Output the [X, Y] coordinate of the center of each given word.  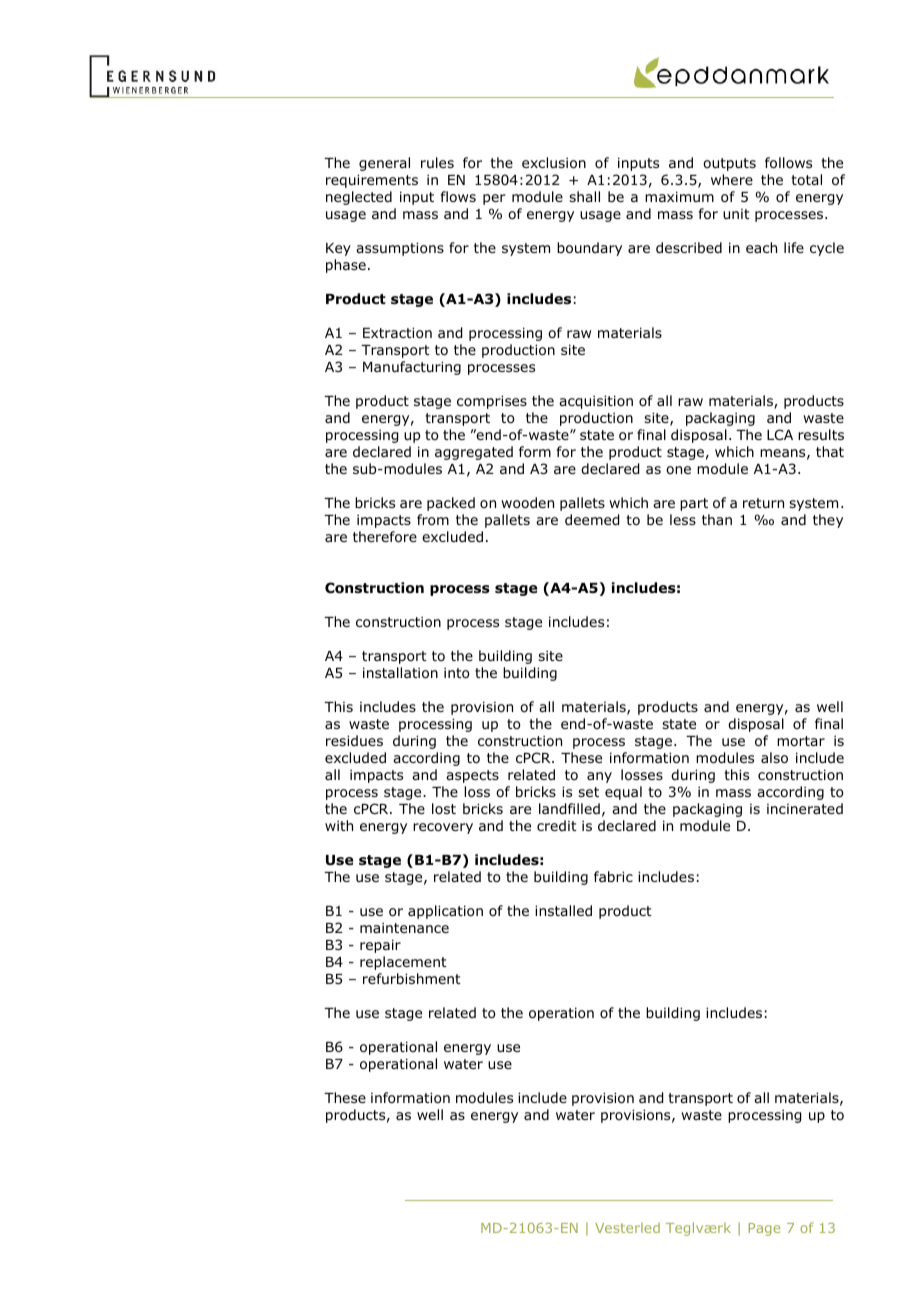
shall [584, 196]
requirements [372, 181]
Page [764, 1229]
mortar [801, 741]
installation [400, 673]
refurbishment [412, 978]
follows [788, 163]
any [599, 777]
